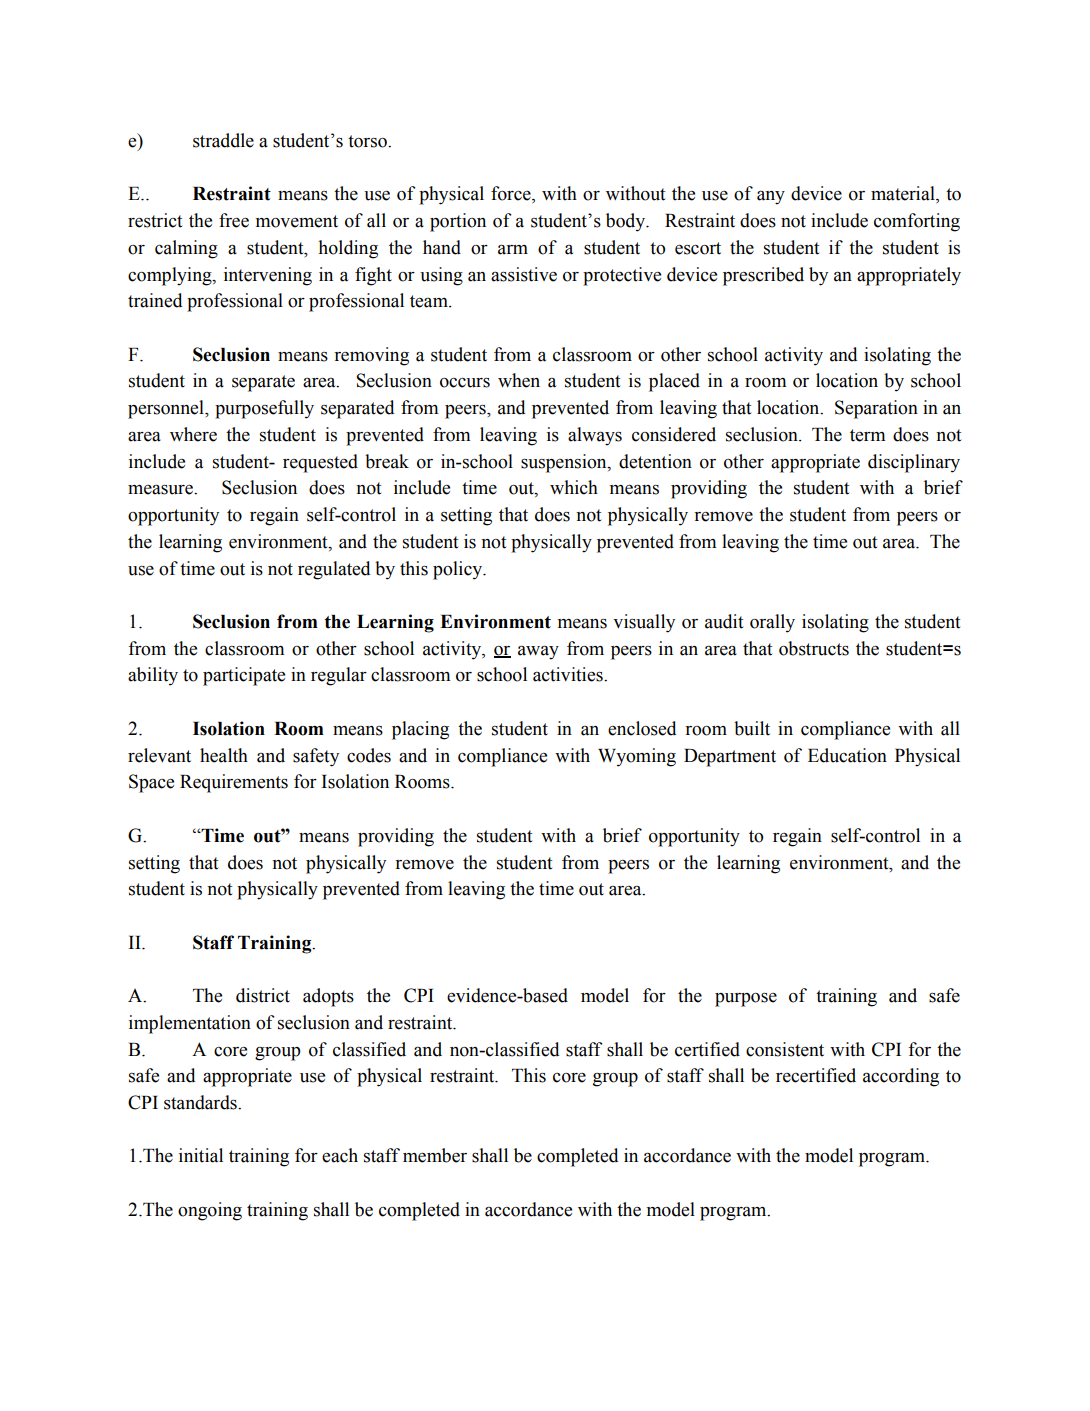  Describe the element at coordinates (223, 140) in the page. I see `straddle` at that location.
